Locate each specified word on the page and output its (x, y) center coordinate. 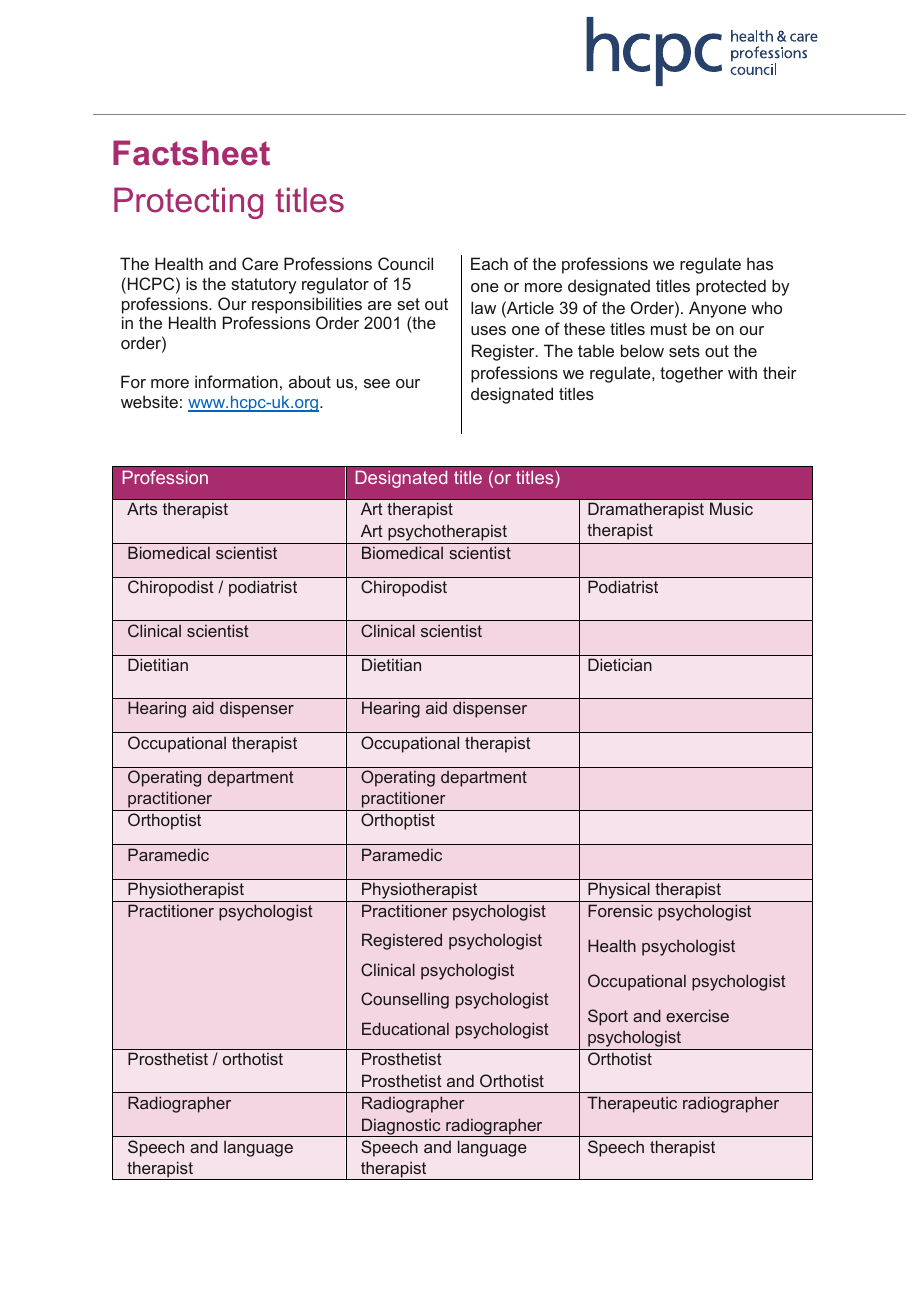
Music (731, 508)
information (236, 381)
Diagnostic (401, 1127)
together (691, 374)
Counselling (405, 1000)
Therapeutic (632, 1104)
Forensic (620, 910)
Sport (608, 1017)
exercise (697, 1015)
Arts (142, 508)
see (377, 383)
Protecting (188, 203)
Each (489, 263)
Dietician (620, 664)
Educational (405, 1028)
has (760, 263)
